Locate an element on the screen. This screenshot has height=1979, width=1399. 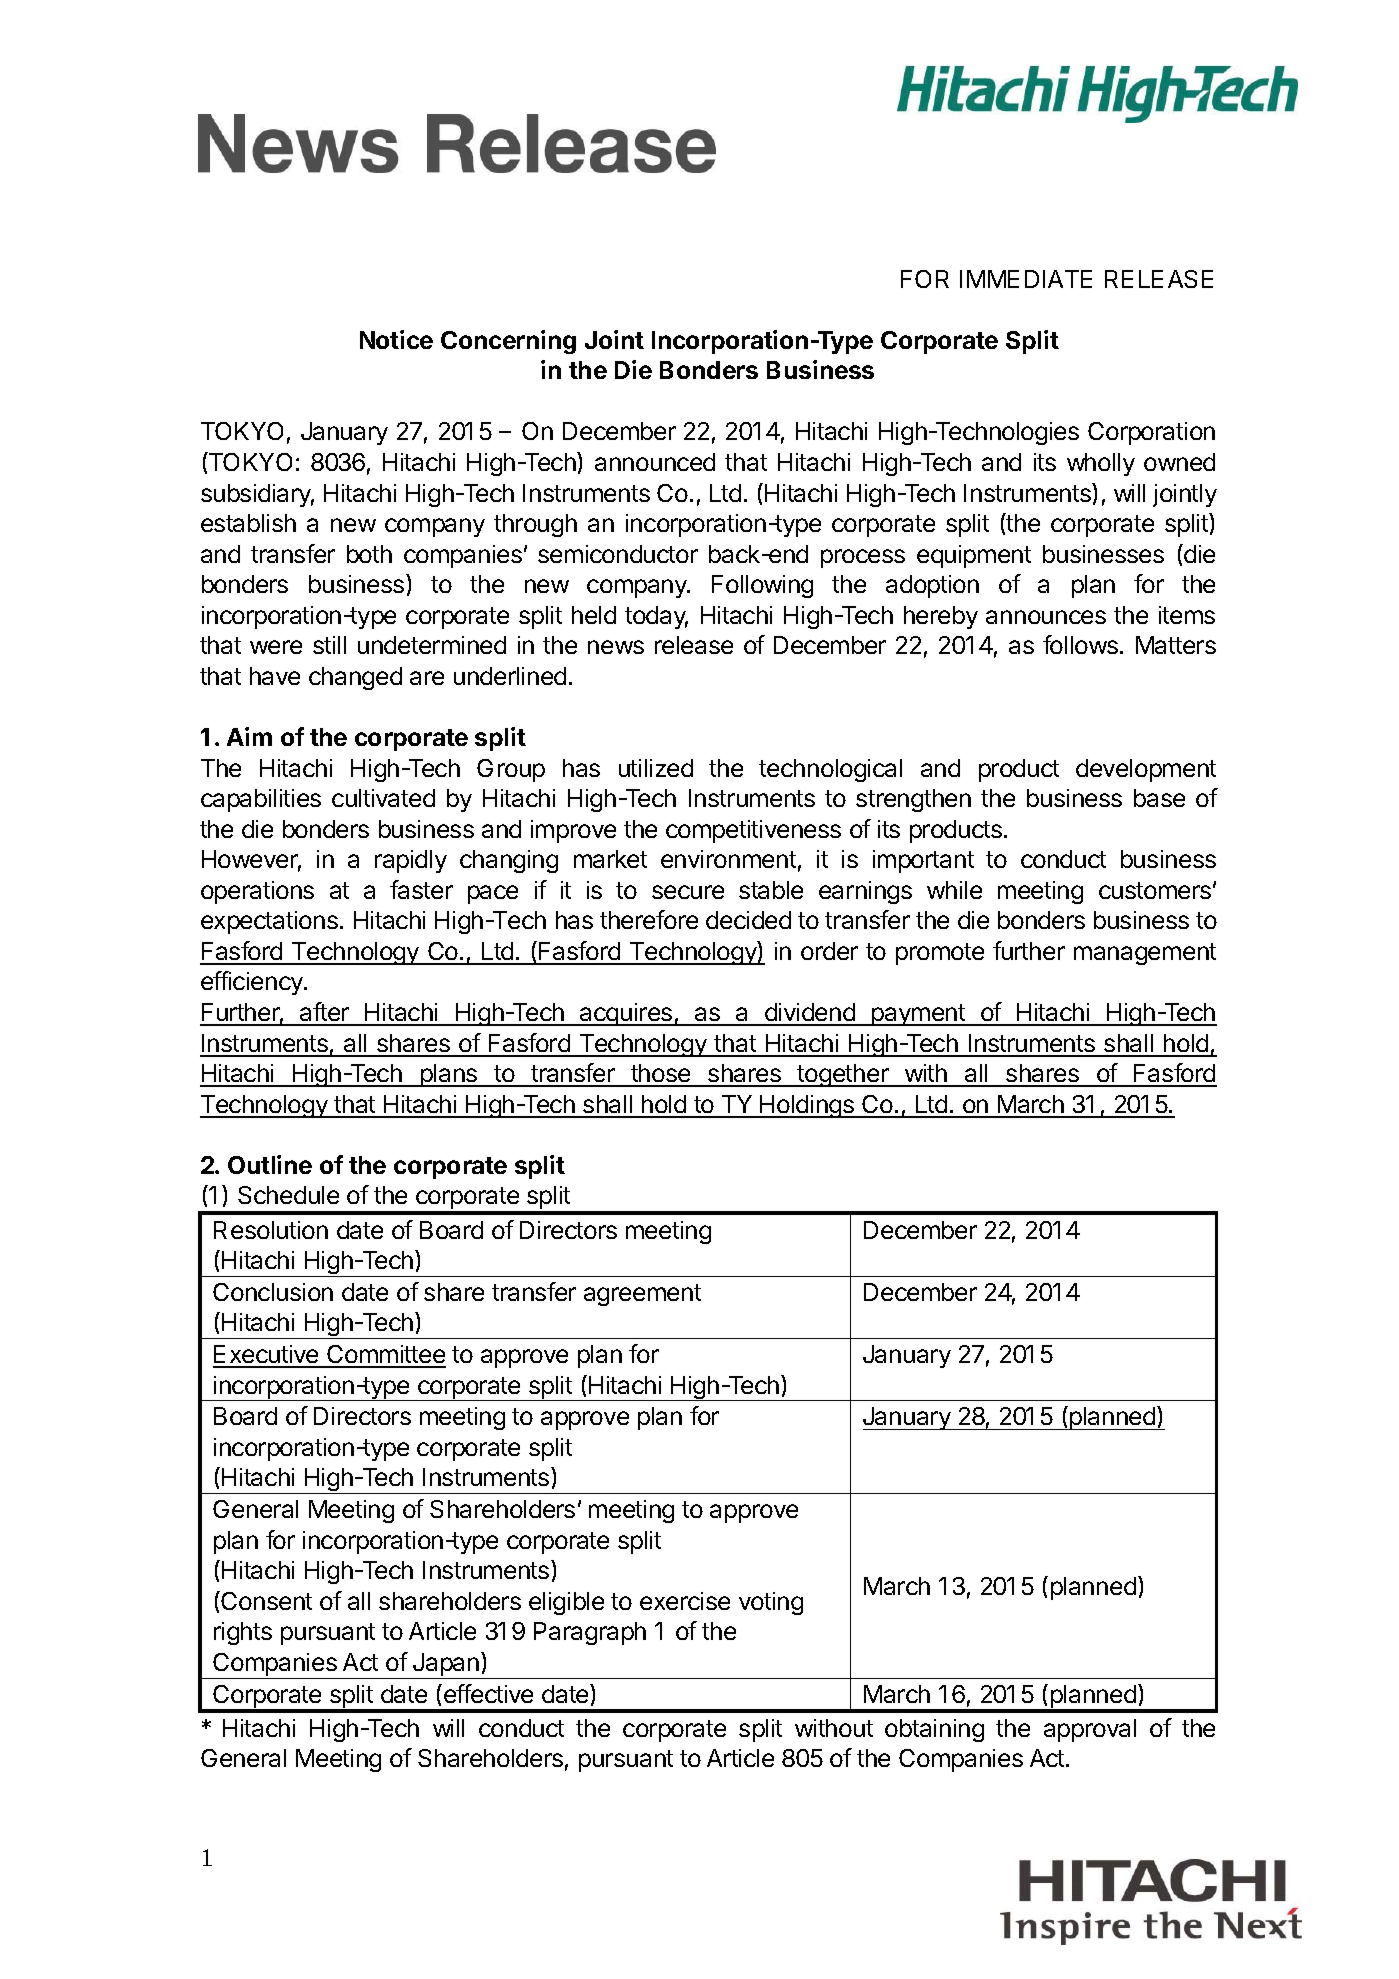
Notice is located at coordinates (396, 339).
